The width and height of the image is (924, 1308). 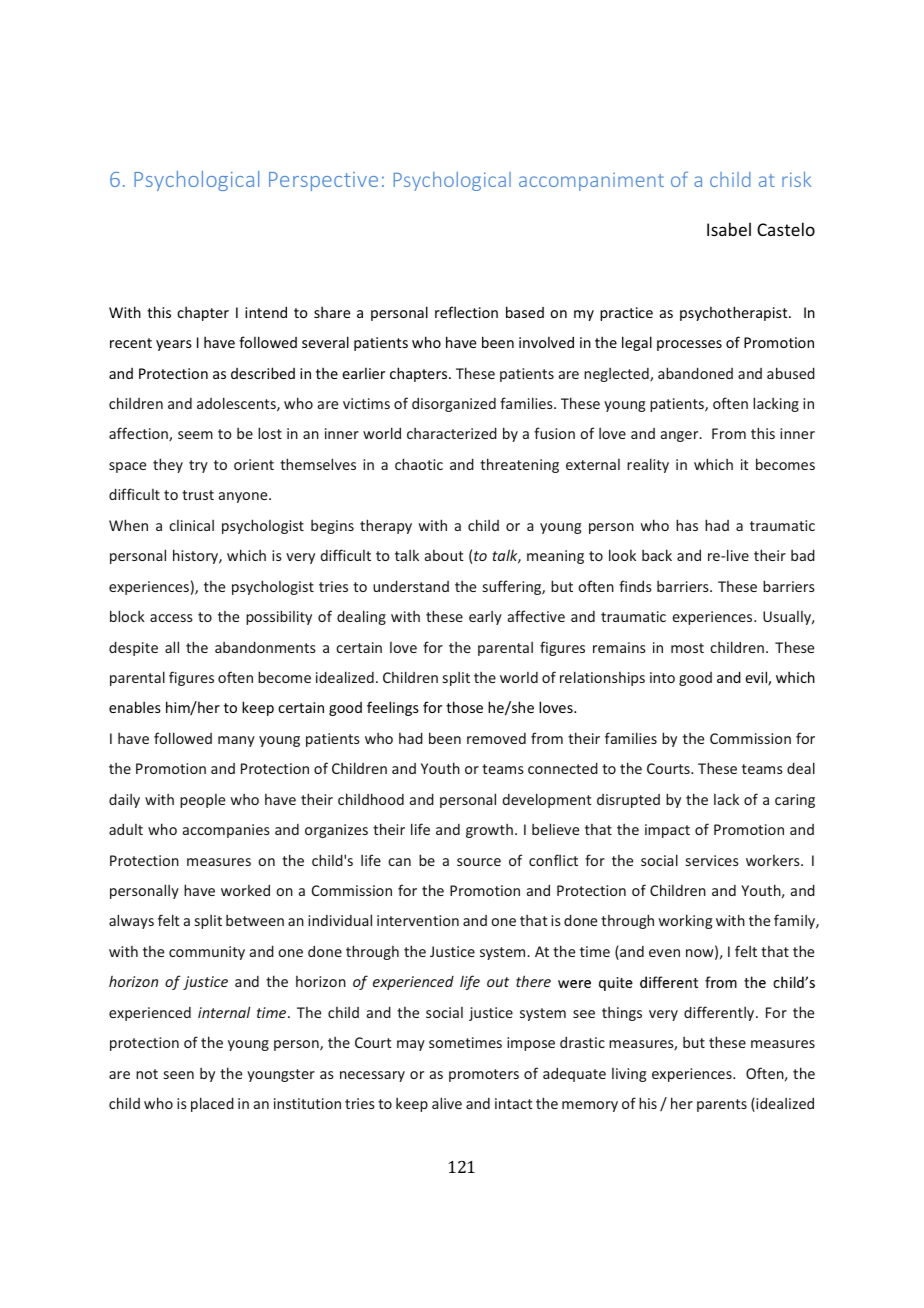 What do you see at coordinates (479, 862) in the image?
I see `source` at bounding box center [479, 862].
